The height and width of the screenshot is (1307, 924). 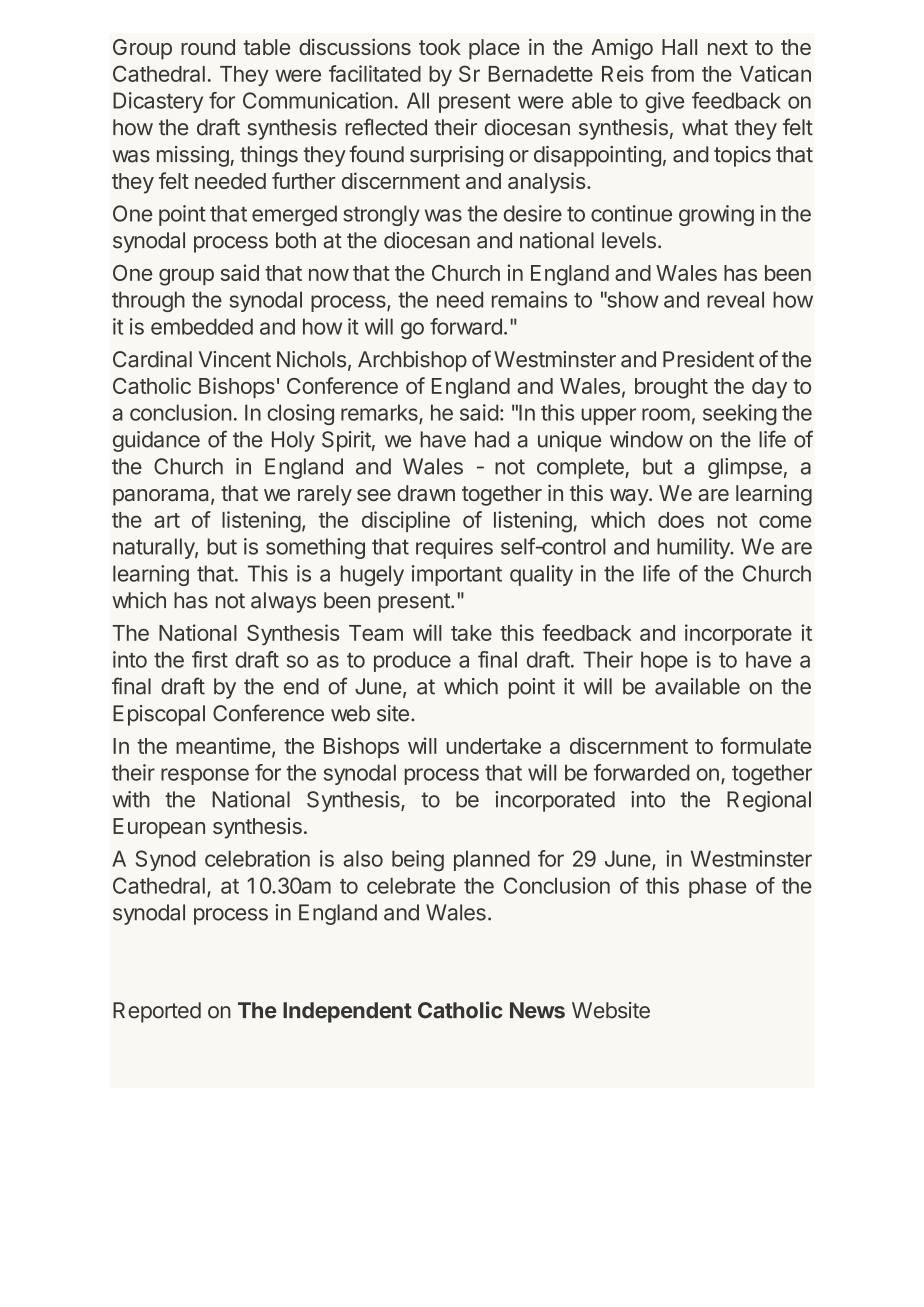 I want to click on News, so click(x=537, y=1010).
